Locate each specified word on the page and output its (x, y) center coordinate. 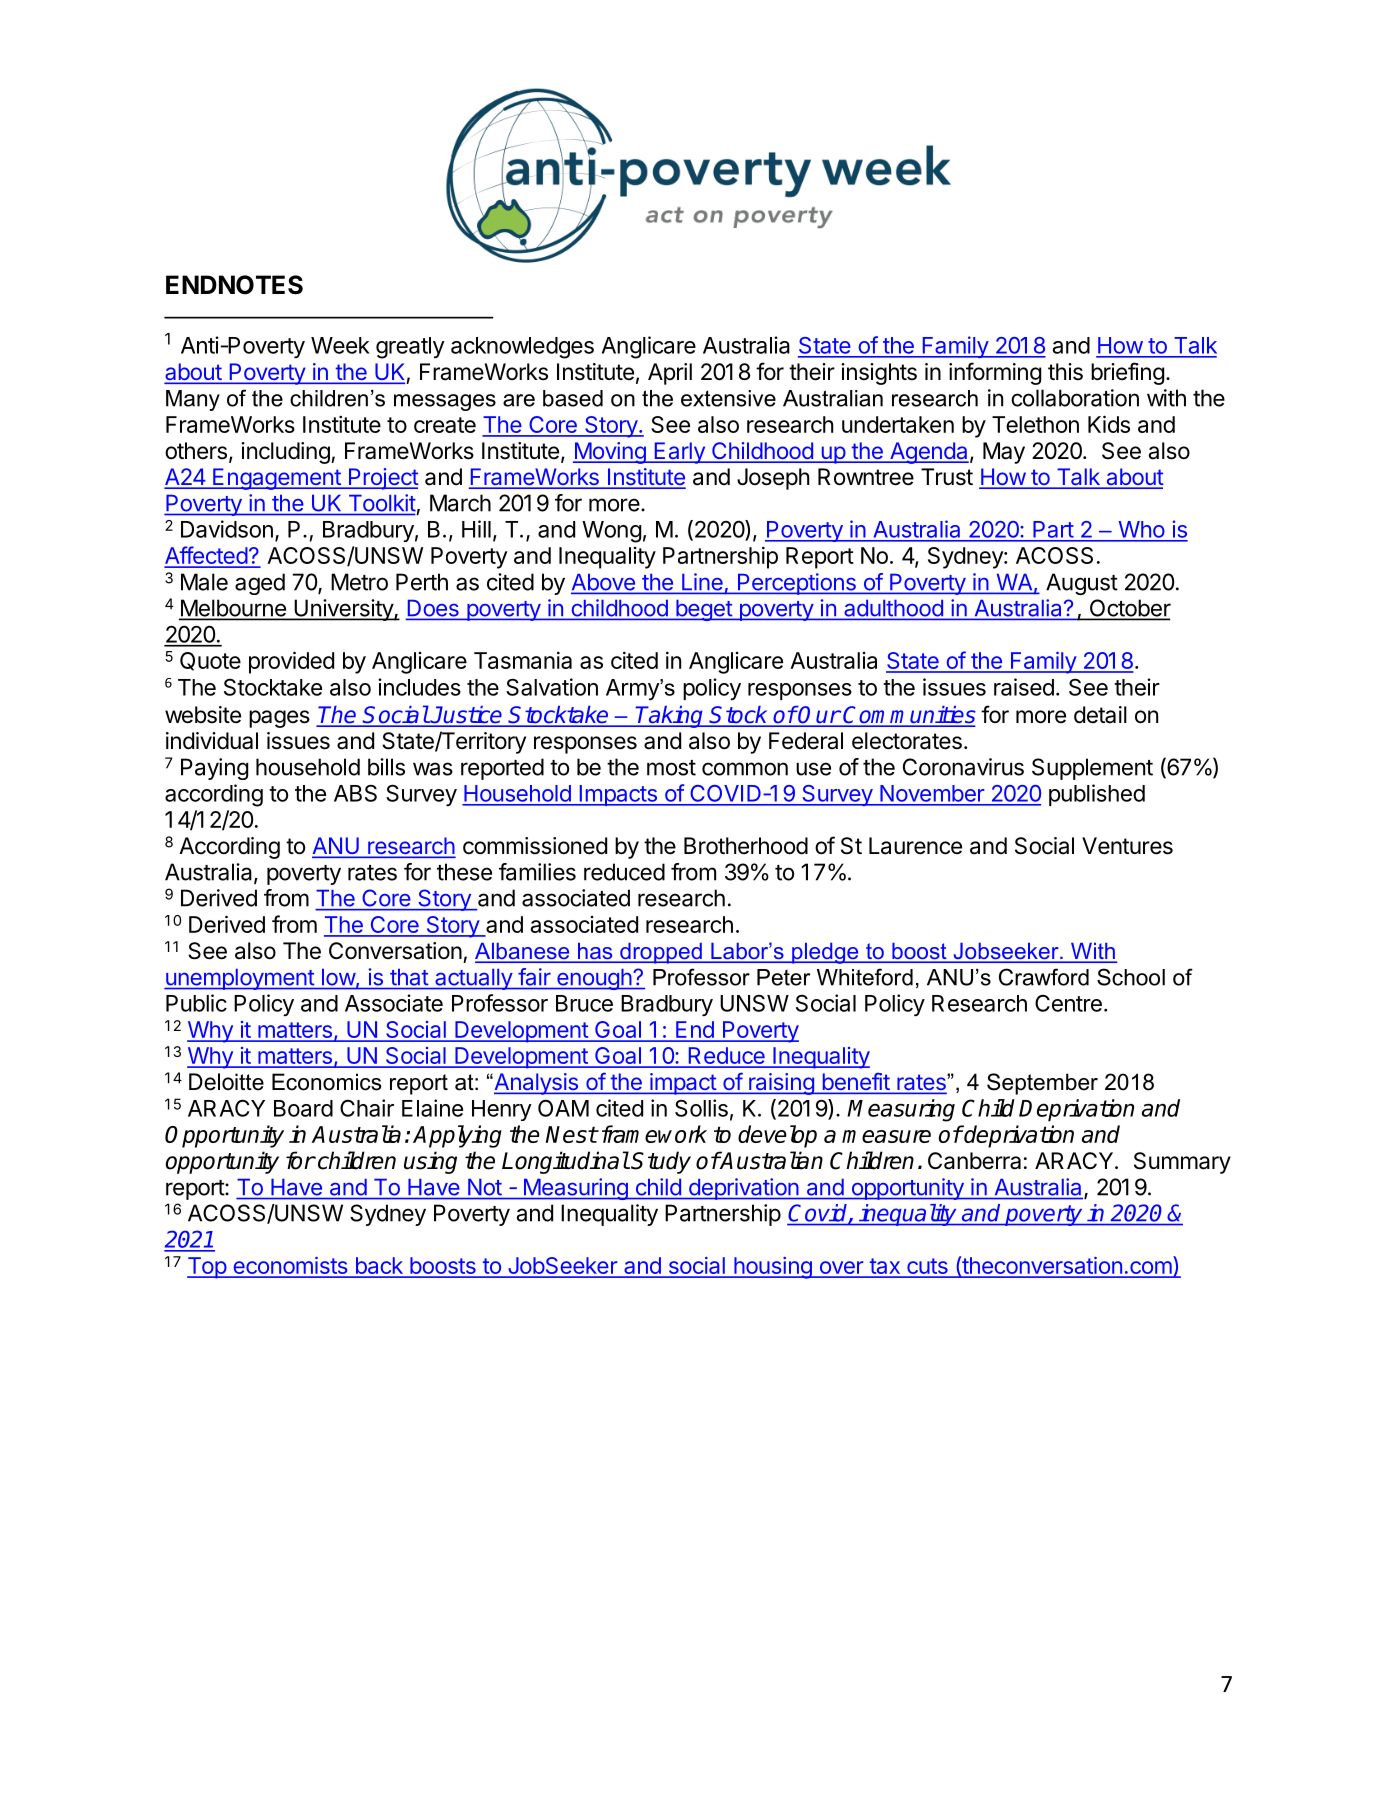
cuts (927, 1267)
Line (702, 583)
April (670, 374)
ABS (355, 793)
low (339, 978)
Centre (1068, 1003)
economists (290, 1267)
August (1082, 584)
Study (661, 1162)
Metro (359, 582)
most (671, 768)
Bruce (584, 1003)
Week (340, 345)
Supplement (1092, 769)
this (1065, 372)
